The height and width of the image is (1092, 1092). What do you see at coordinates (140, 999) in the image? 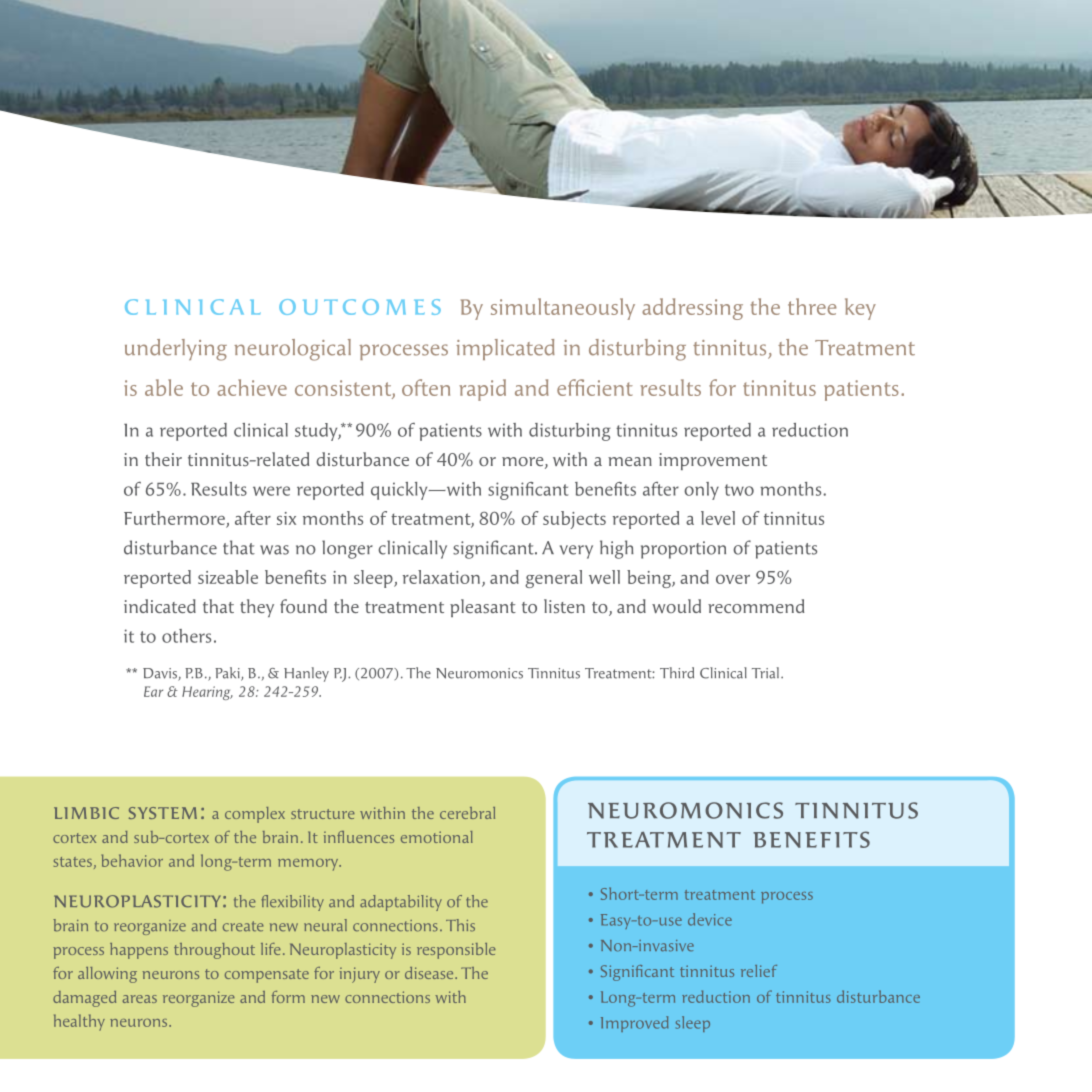
I see `areas` at bounding box center [140, 999].
